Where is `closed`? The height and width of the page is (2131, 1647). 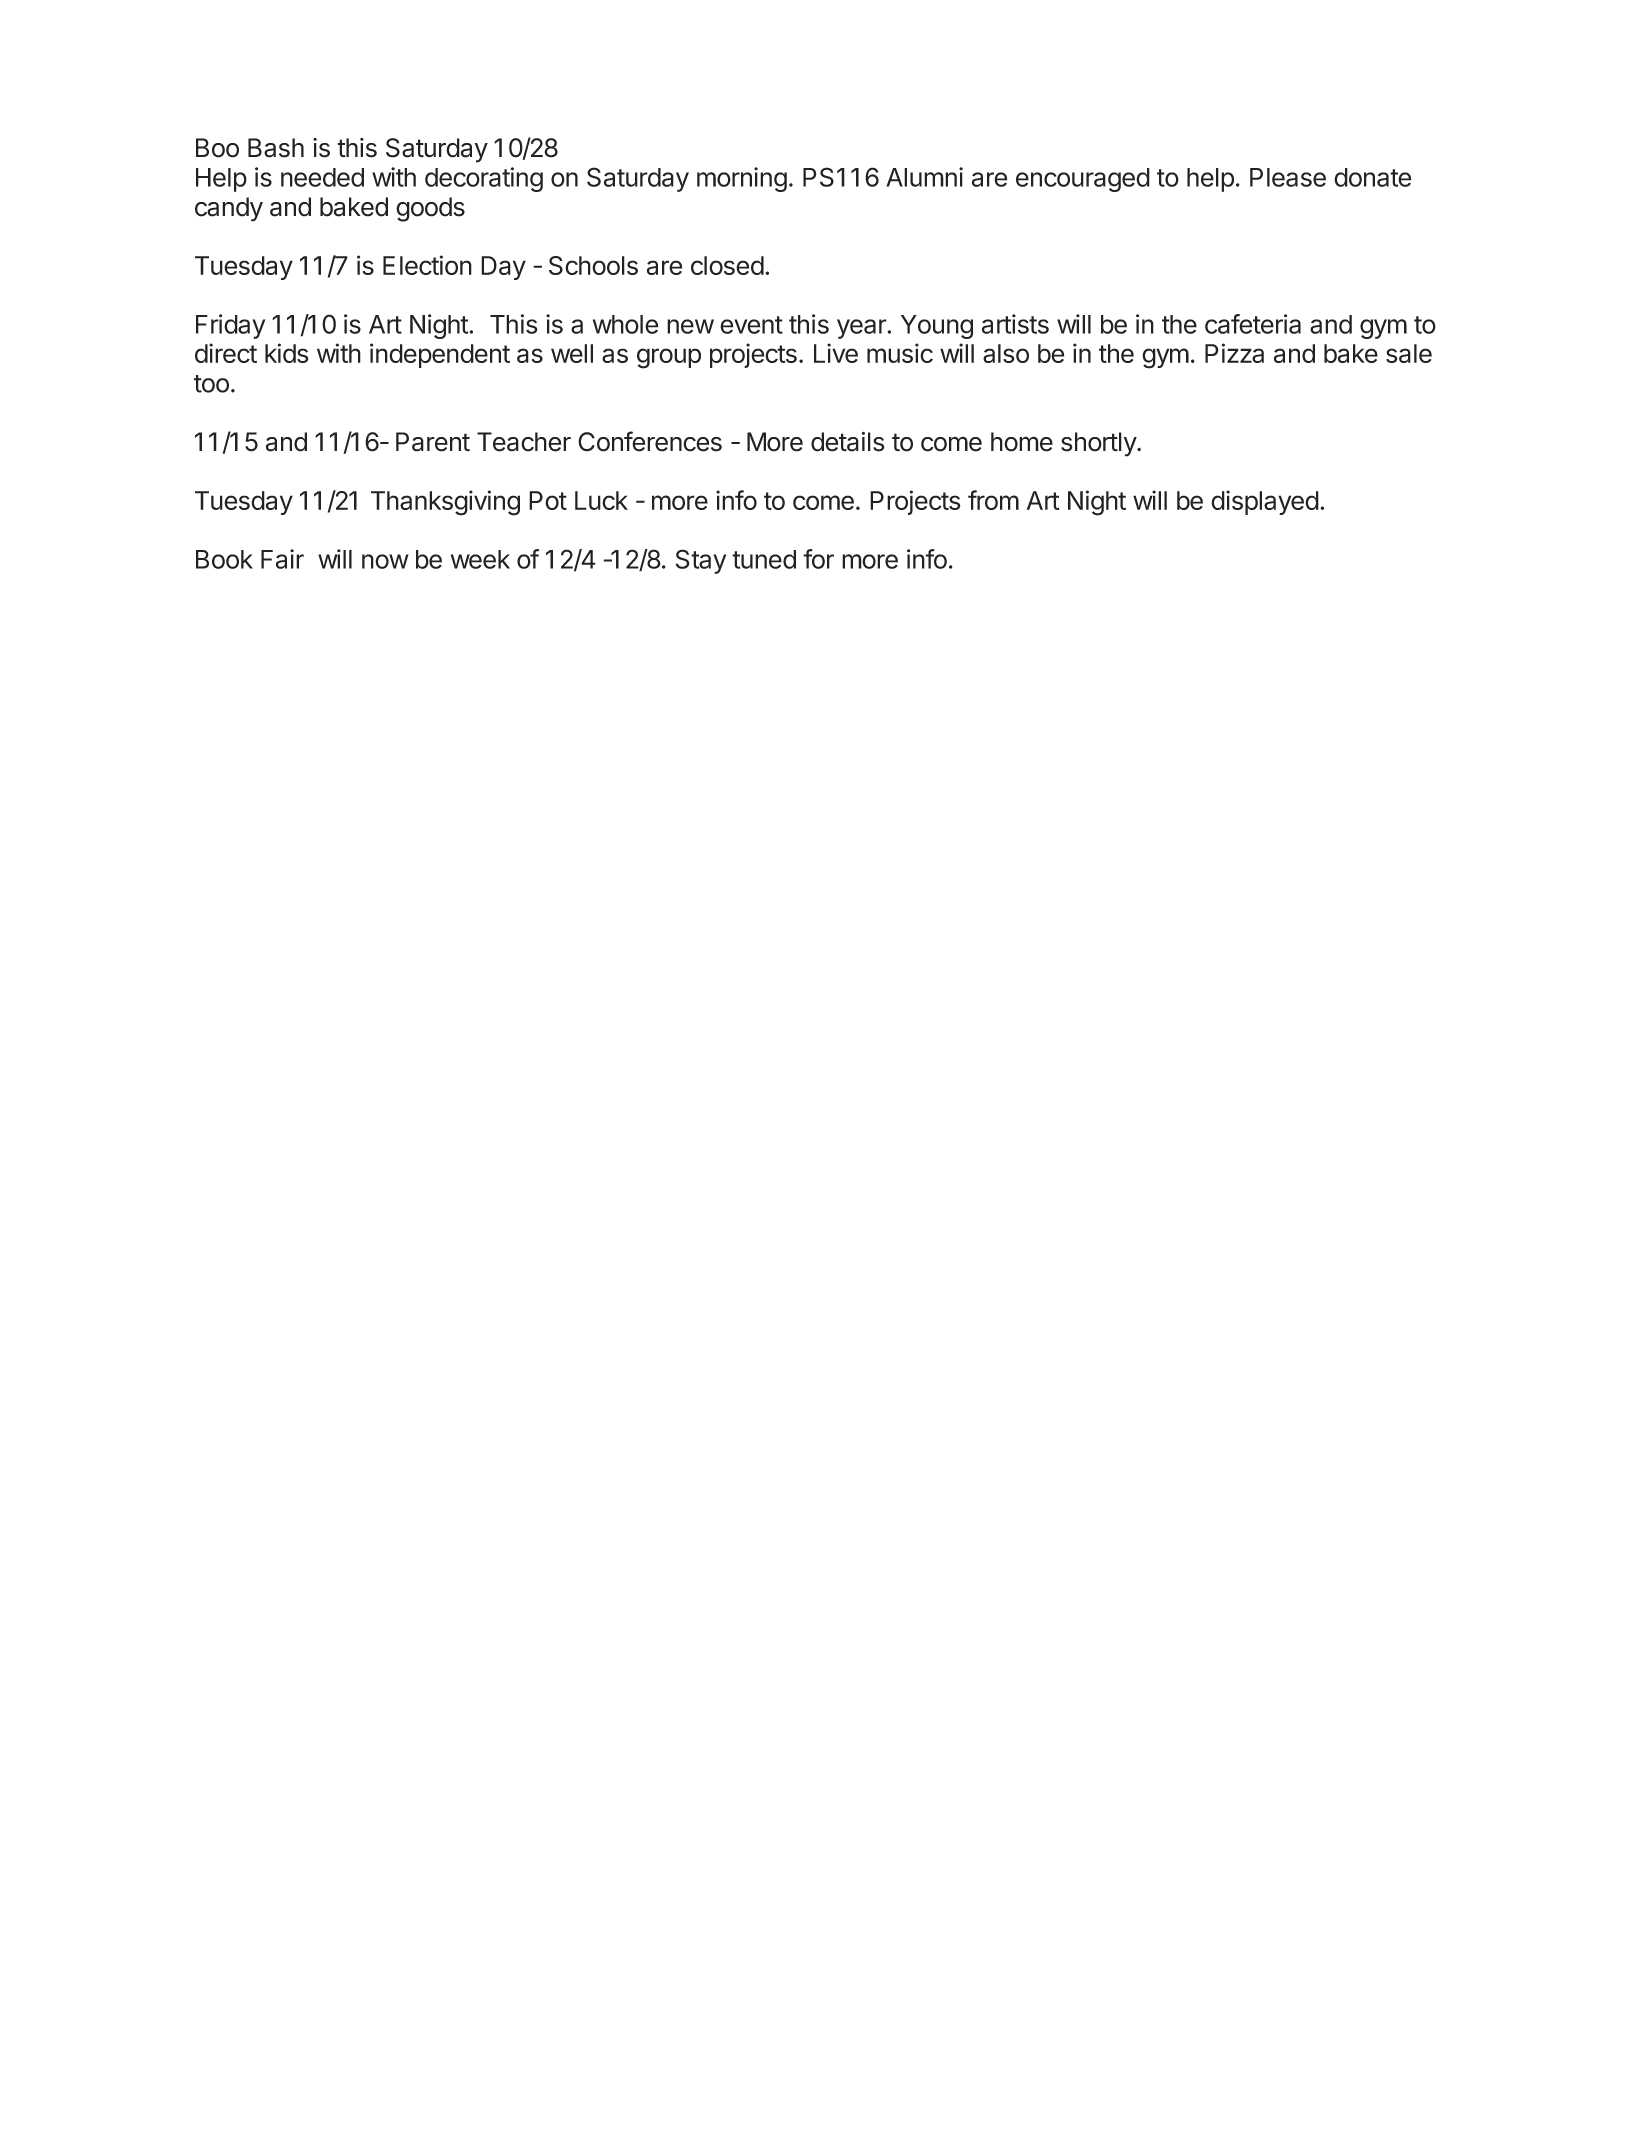 closed is located at coordinates (727, 265).
